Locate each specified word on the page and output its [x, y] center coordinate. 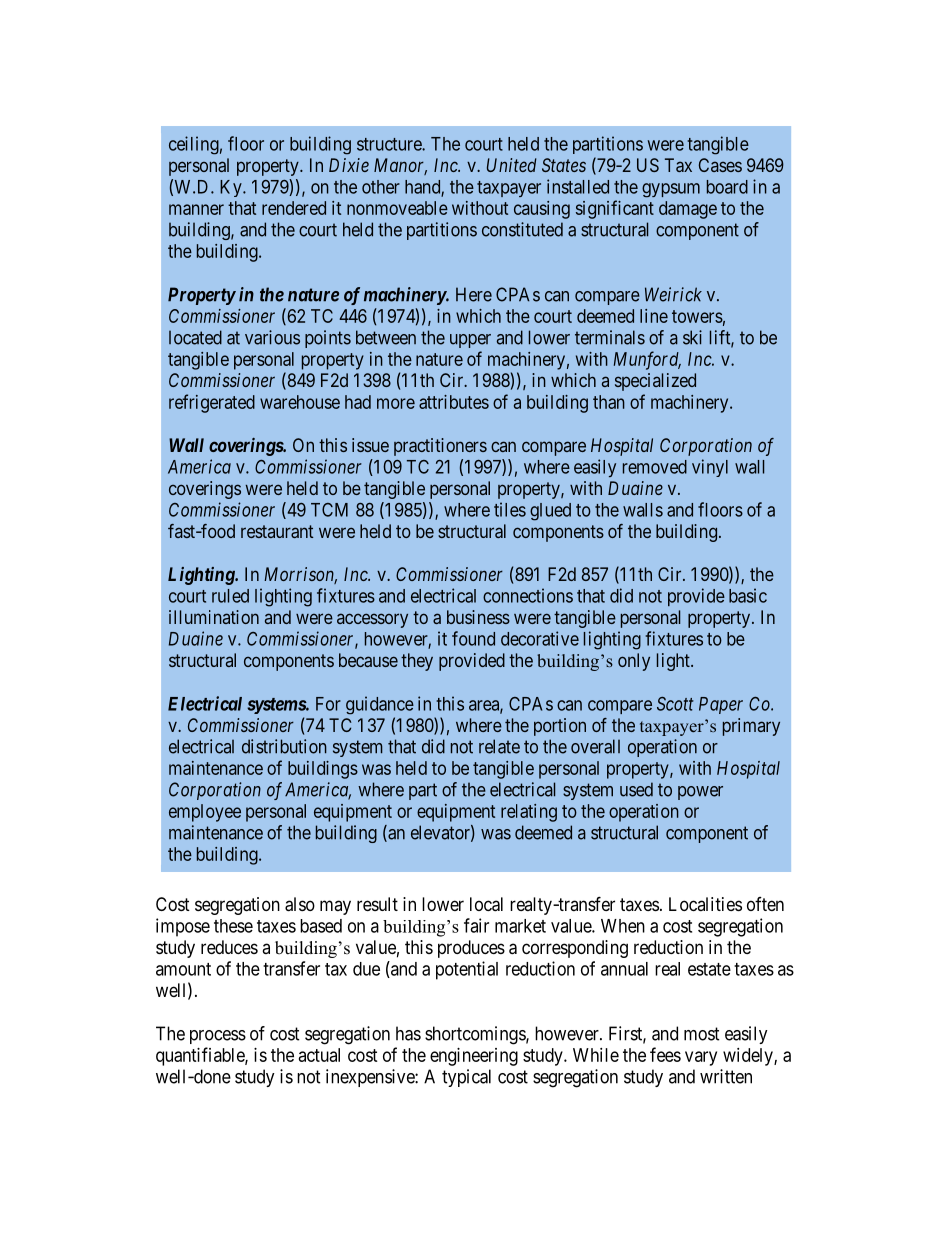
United [512, 165]
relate [499, 746]
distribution [284, 746]
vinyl [710, 468]
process [218, 1037]
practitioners [440, 447]
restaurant [277, 531]
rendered [294, 208]
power [700, 793]
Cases [720, 165]
